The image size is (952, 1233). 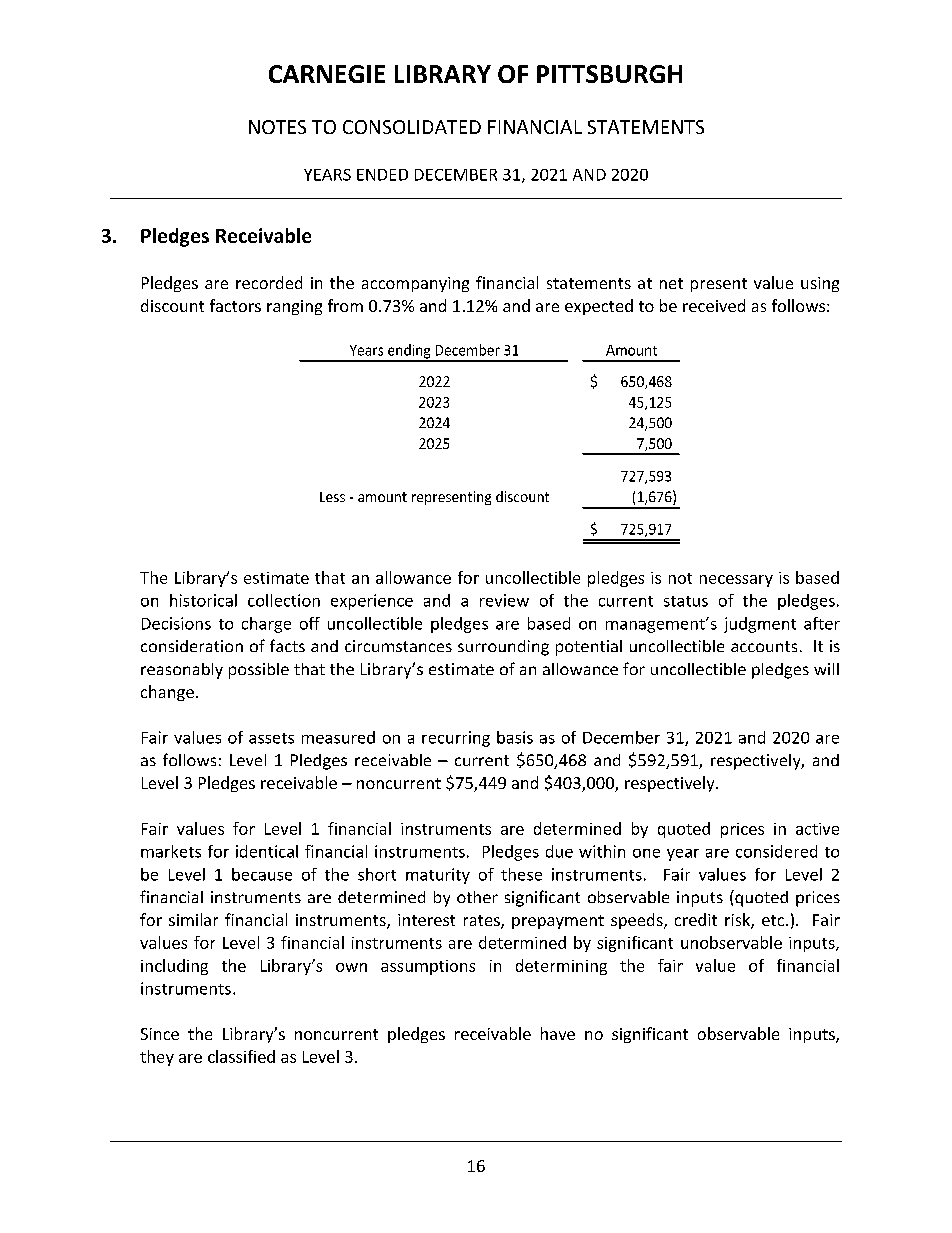 I want to click on CONSOLIDATED, so click(x=412, y=127).
